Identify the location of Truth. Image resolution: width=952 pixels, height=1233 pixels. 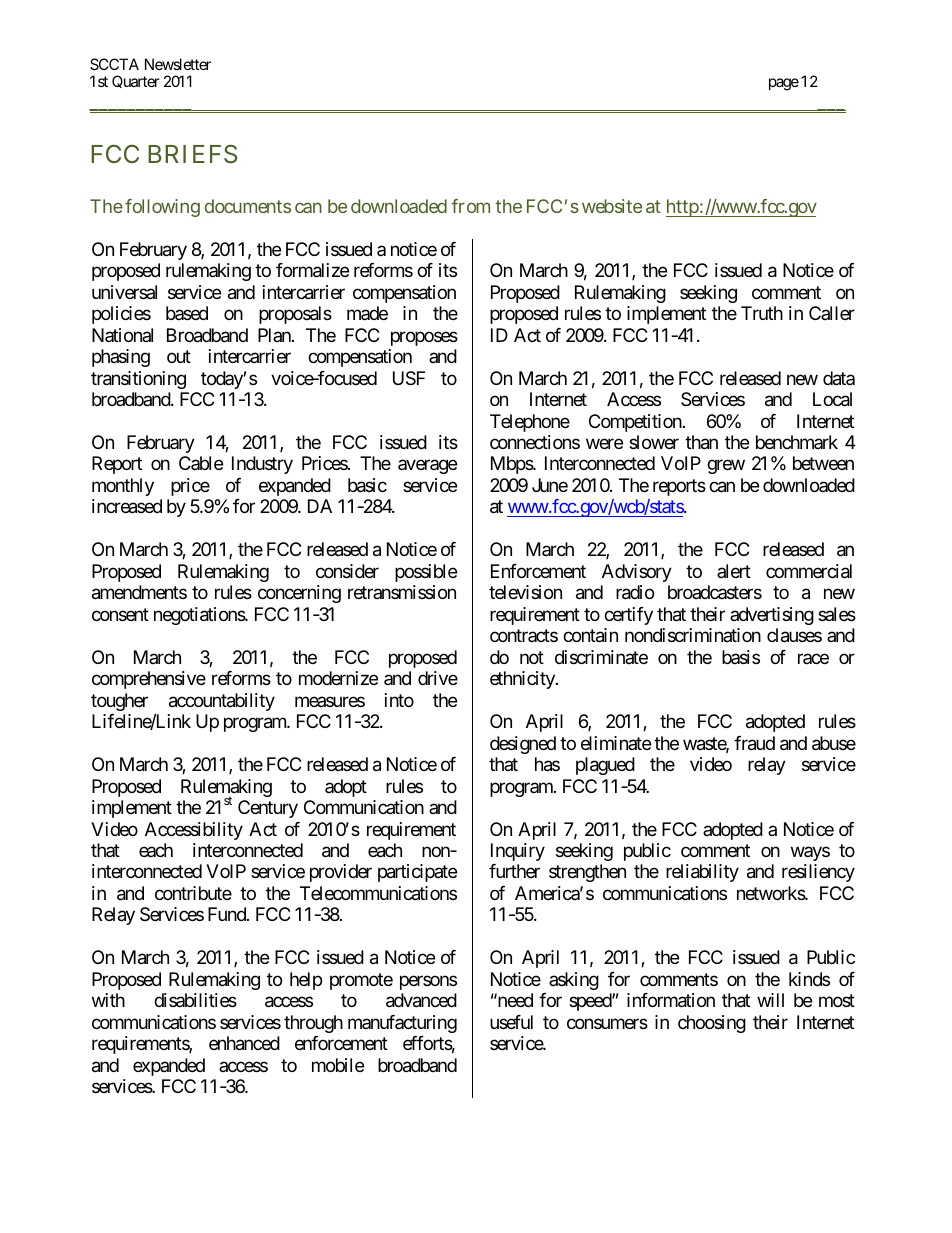
(762, 313).
